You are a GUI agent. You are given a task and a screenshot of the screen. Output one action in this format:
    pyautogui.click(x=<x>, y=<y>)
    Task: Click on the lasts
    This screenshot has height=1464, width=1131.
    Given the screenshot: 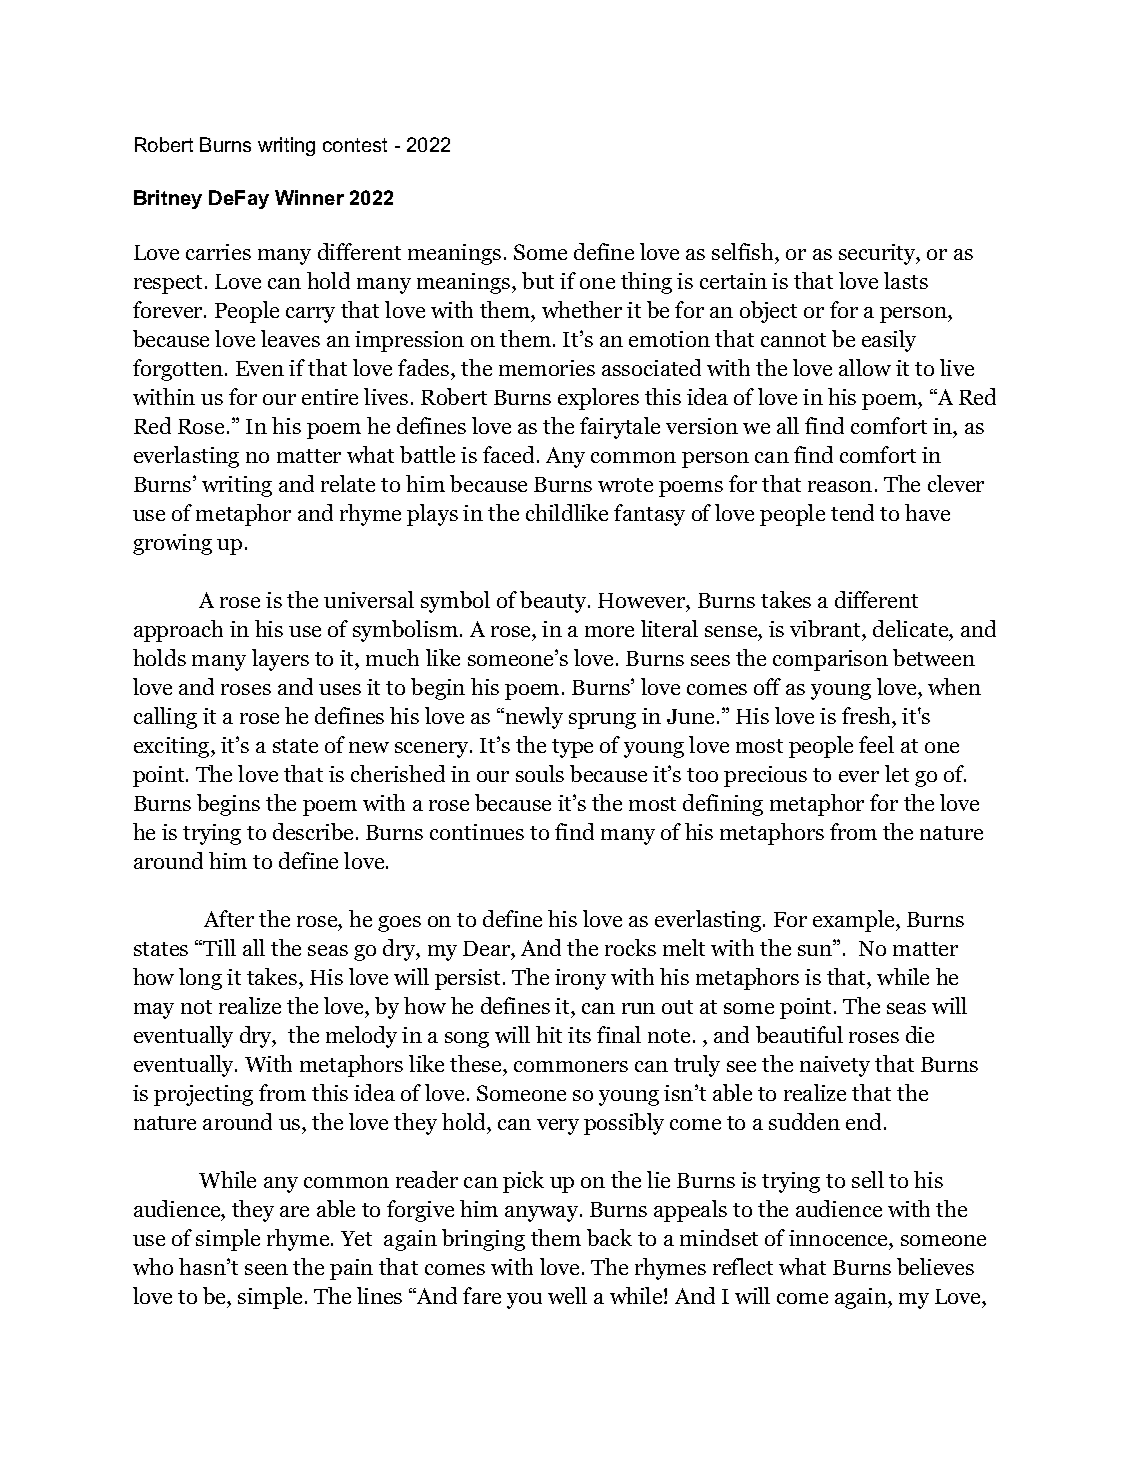 What is the action you would take?
    pyautogui.click(x=906, y=280)
